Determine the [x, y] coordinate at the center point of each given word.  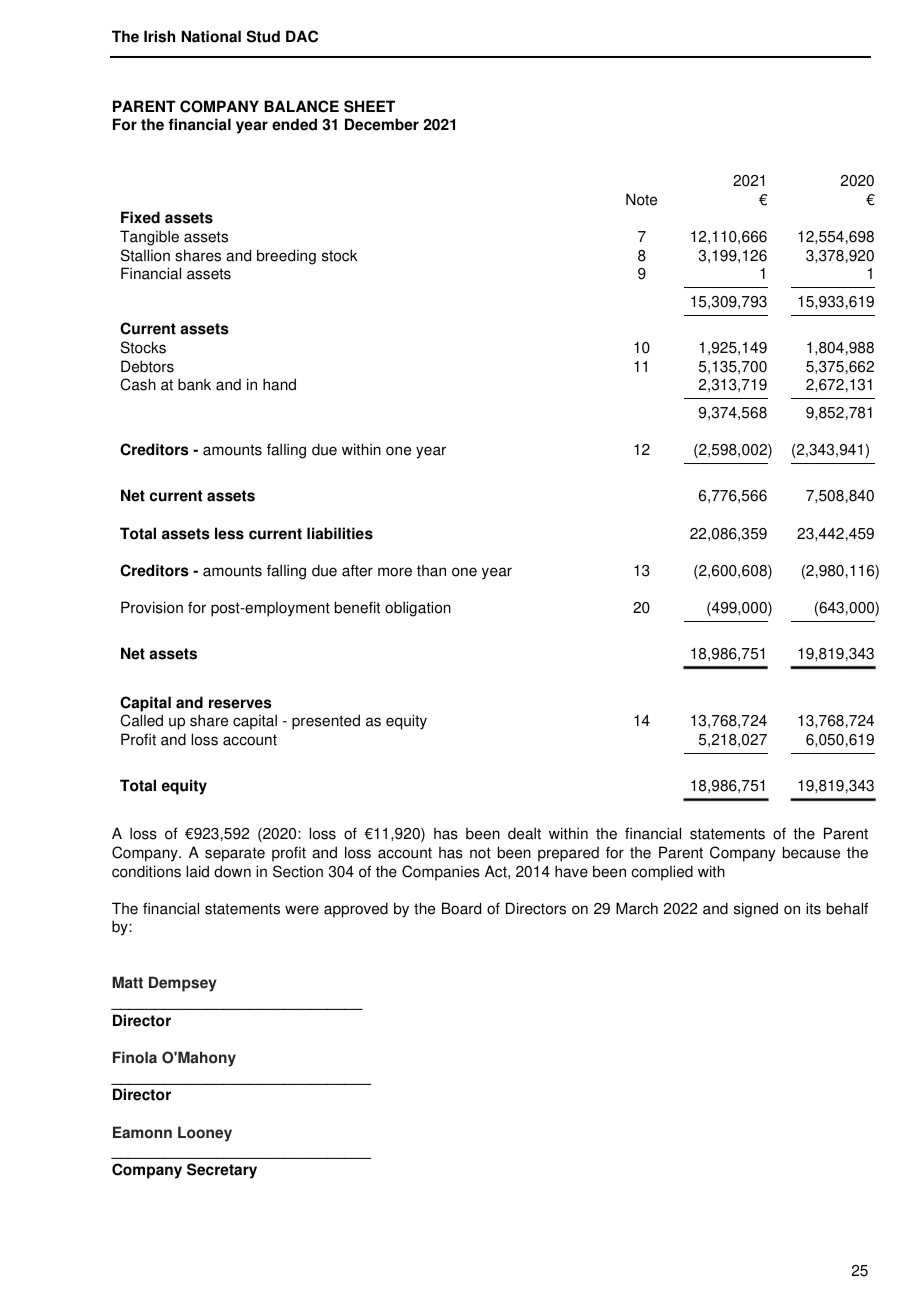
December [382, 124]
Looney [205, 1134]
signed [756, 910]
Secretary [222, 1171]
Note [641, 199]
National [211, 36]
